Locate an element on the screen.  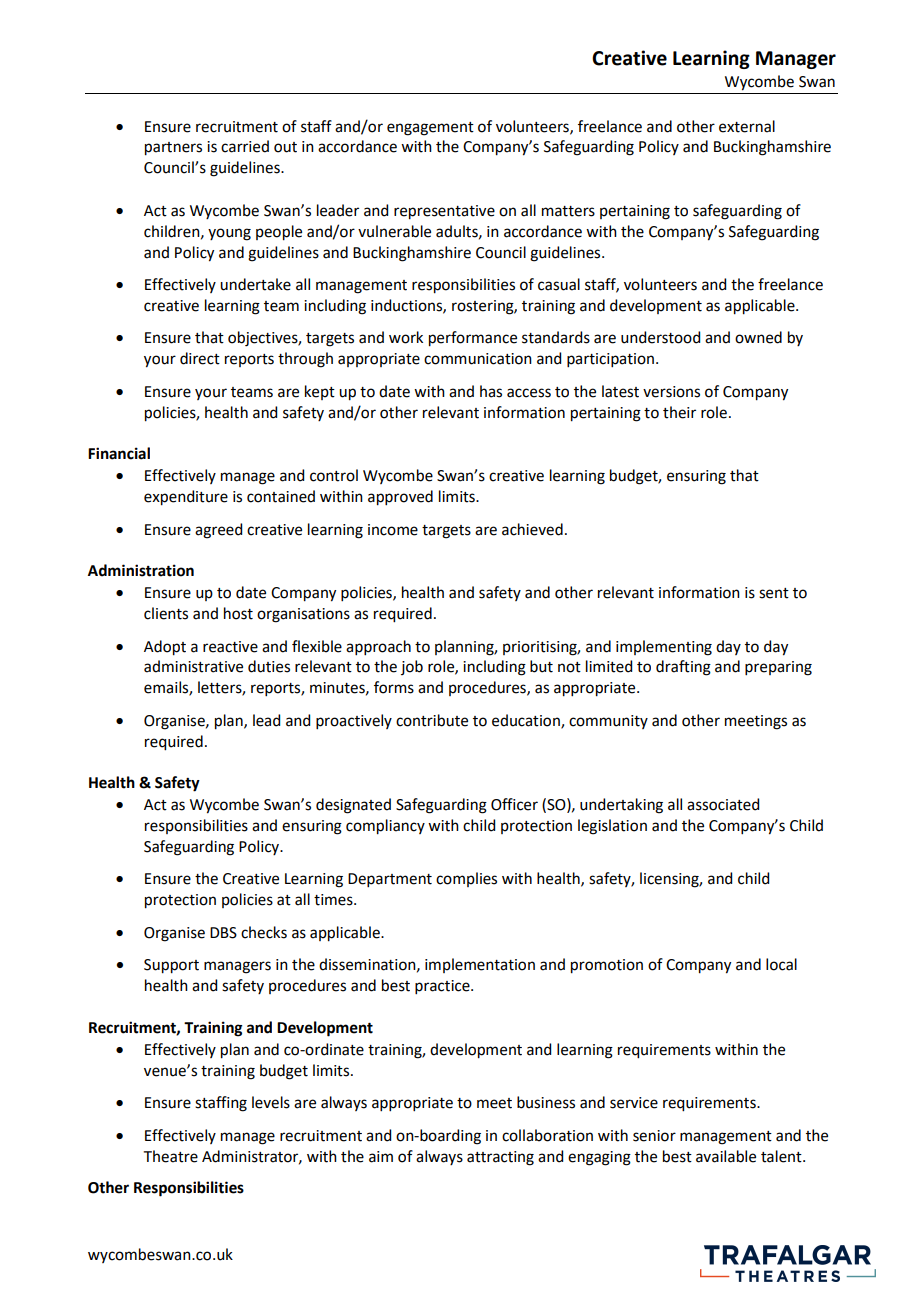
external is located at coordinates (747, 126).
